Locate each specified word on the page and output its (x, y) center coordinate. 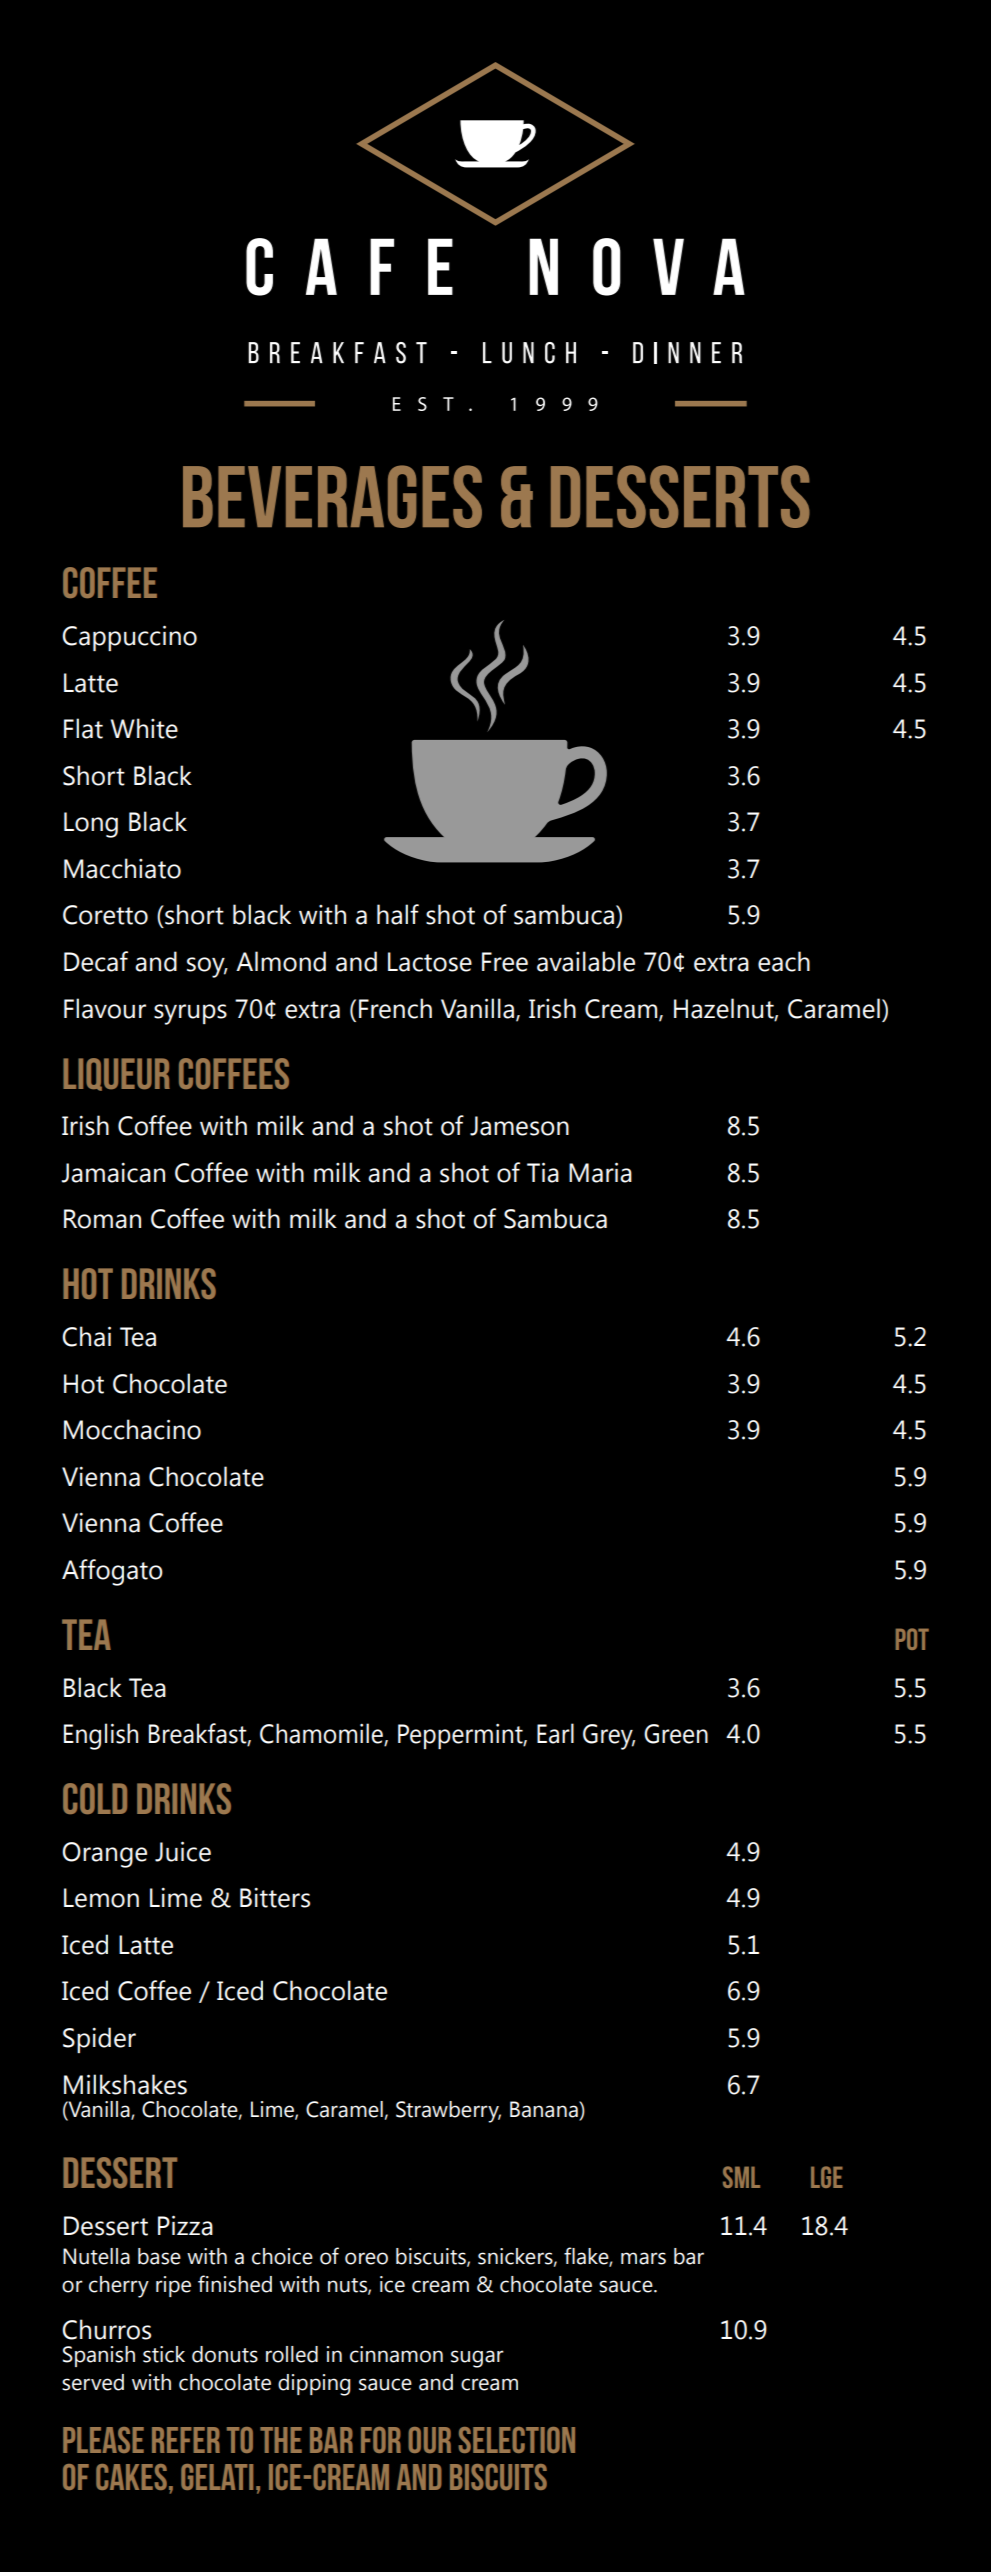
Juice (183, 1851)
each (784, 961)
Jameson (519, 1126)
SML (741, 2177)
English (101, 1736)
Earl (555, 1733)
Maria (600, 1172)
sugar (477, 2359)
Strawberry (448, 2112)
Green (676, 1734)
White (144, 728)
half (398, 914)
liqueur (116, 1074)
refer (186, 2440)
